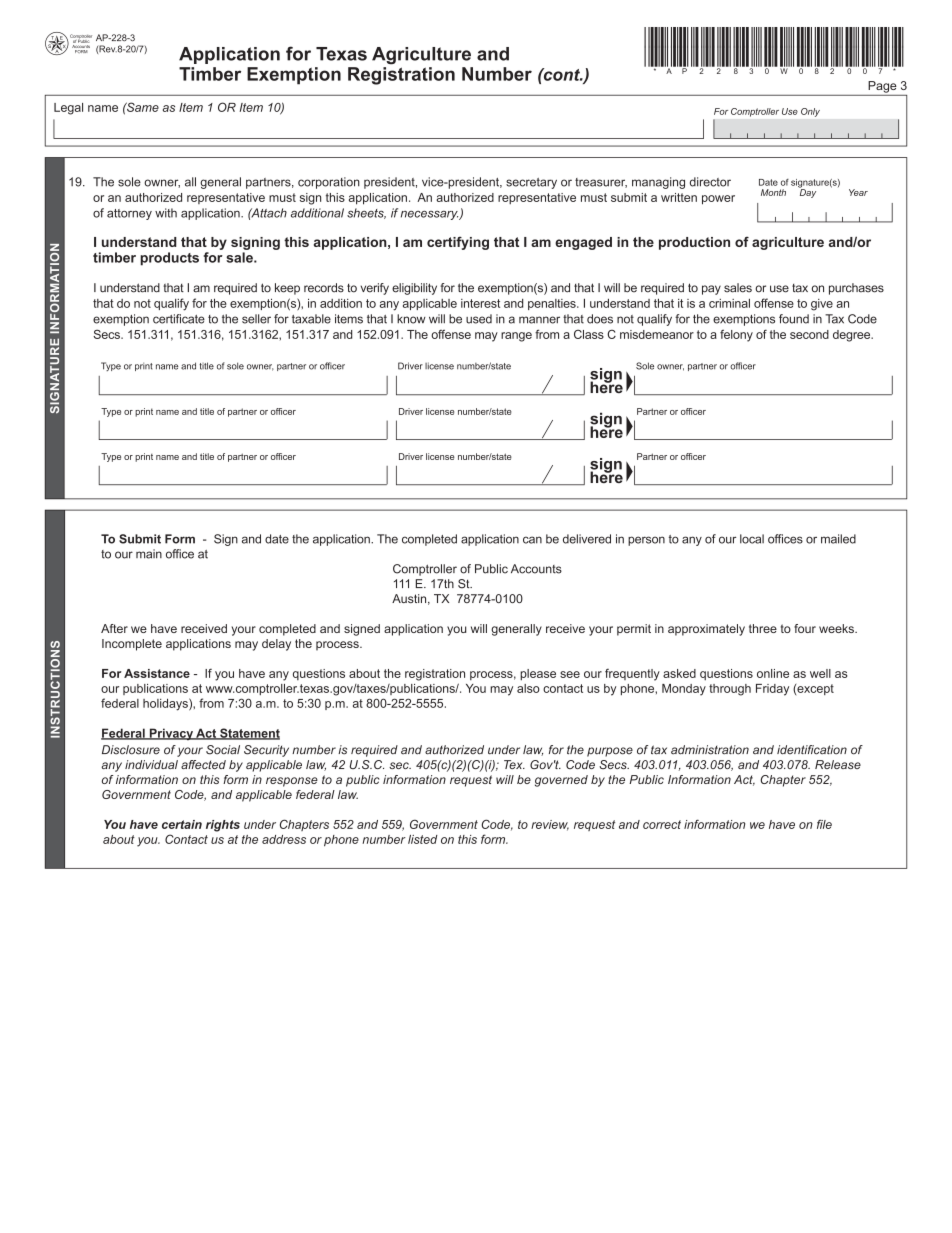 Image resolution: width=952 pixels, height=1233 pixels. Describe the element at coordinates (182, 824) in the screenshot. I see `certain` at that location.
